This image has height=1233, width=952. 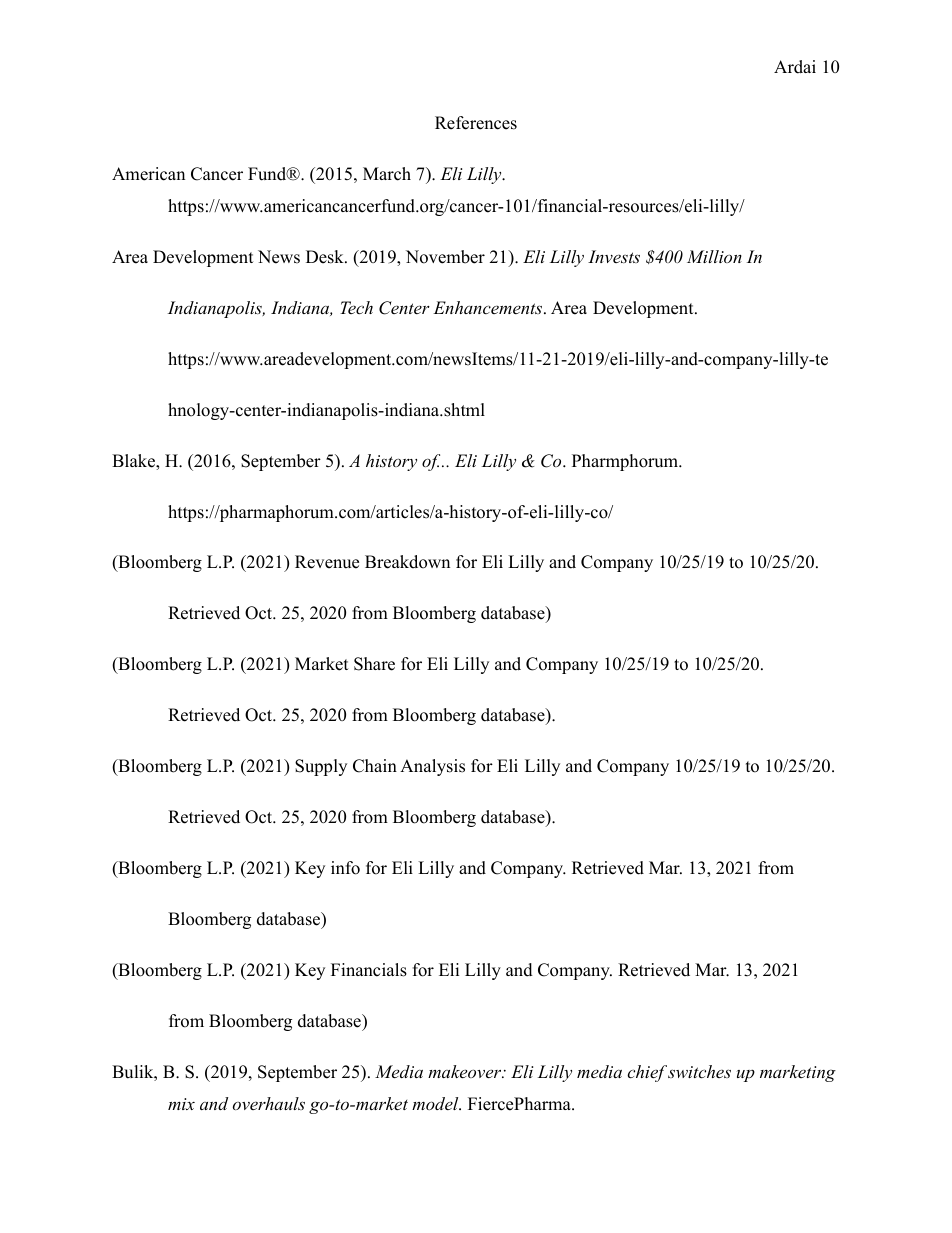 What do you see at coordinates (134, 462) in the image?
I see `Blake` at bounding box center [134, 462].
